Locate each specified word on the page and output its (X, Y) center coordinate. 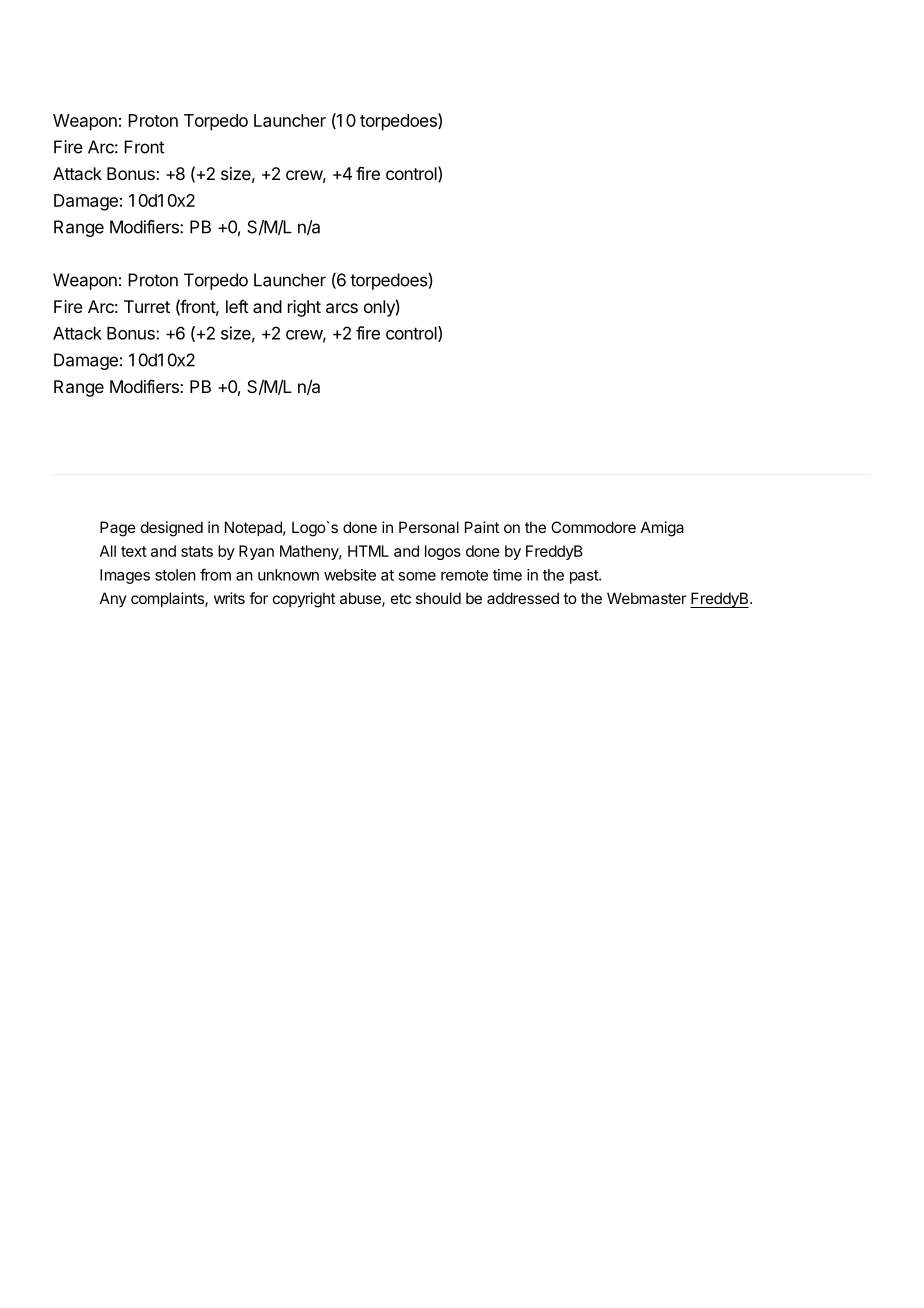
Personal (429, 527)
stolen (175, 575)
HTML (368, 551)
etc (401, 598)
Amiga (662, 529)
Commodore (593, 527)
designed (172, 529)
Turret (147, 306)
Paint (482, 527)
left (237, 306)
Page (118, 529)
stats (197, 551)
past (585, 577)
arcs (342, 308)
